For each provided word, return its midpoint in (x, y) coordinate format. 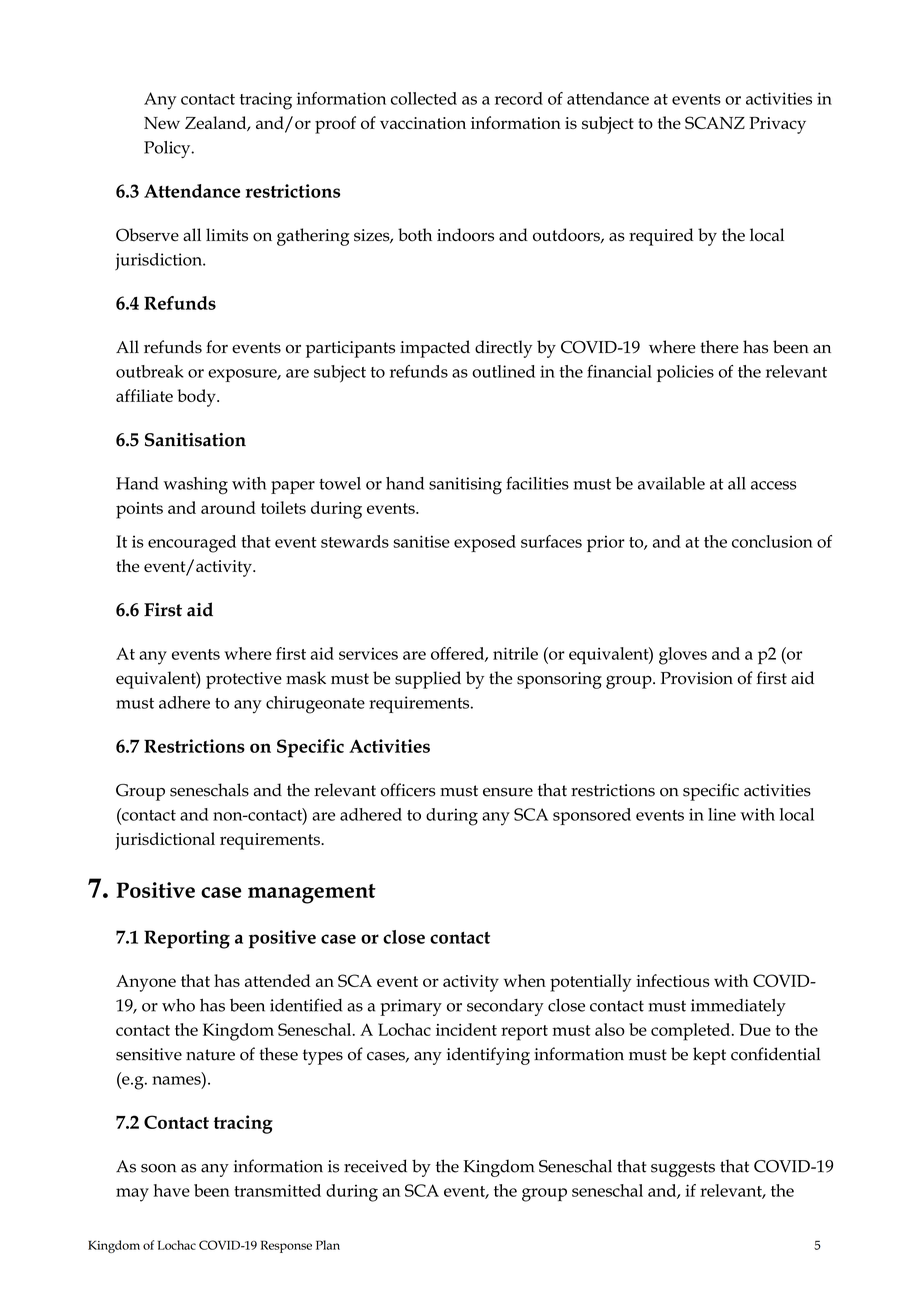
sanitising (465, 486)
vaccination (423, 123)
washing (195, 486)
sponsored (592, 816)
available (671, 483)
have (172, 1190)
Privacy (777, 125)
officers (408, 790)
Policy (168, 149)
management (312, 894)
